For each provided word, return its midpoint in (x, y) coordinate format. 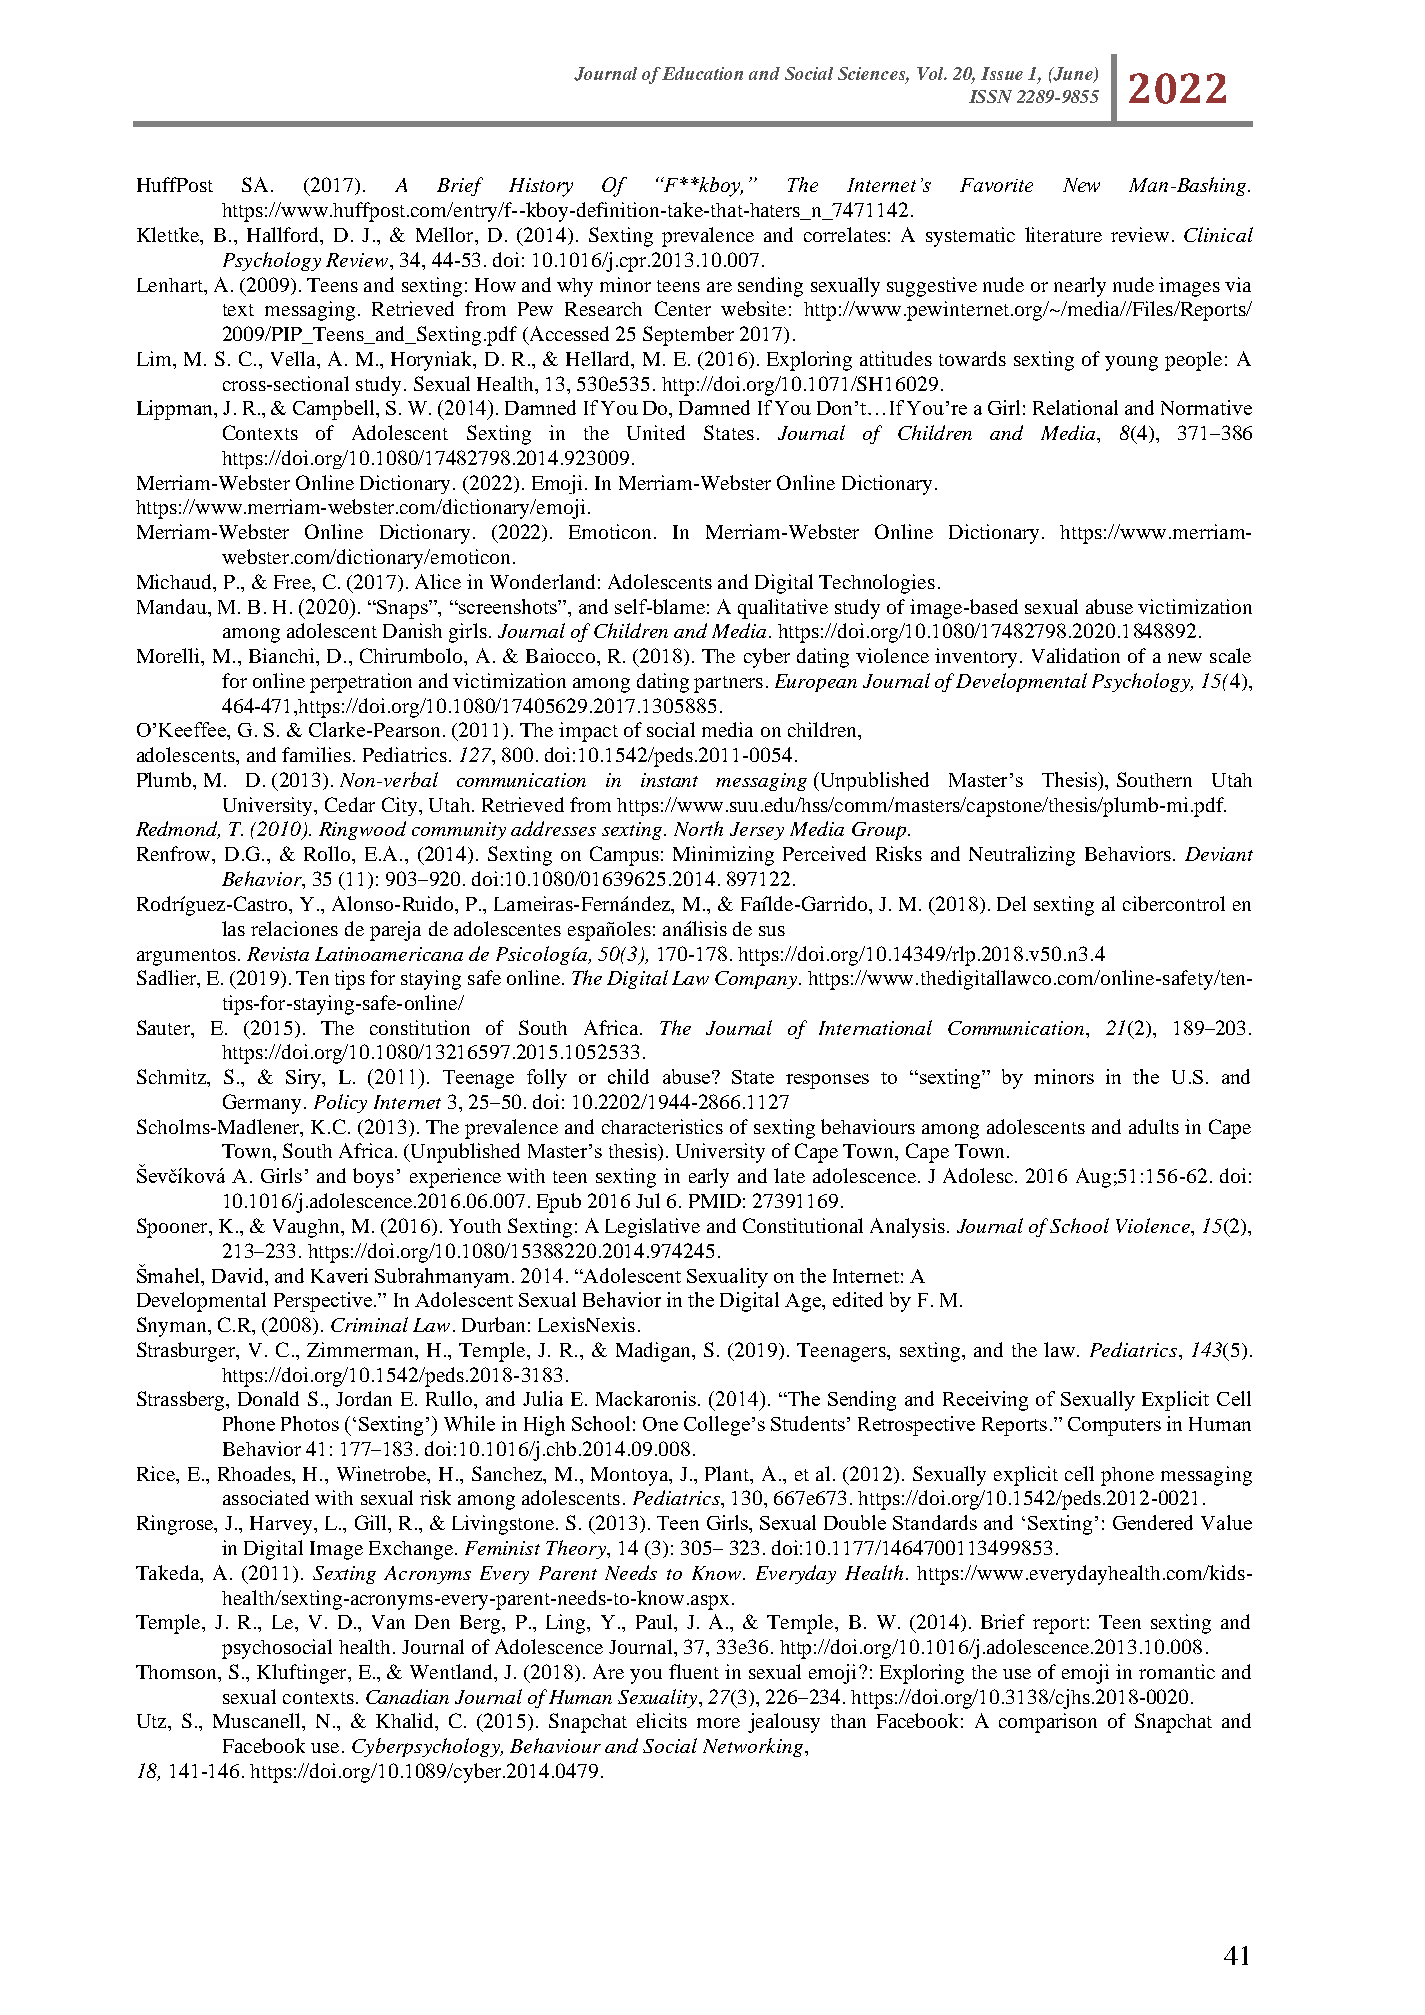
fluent (694, 1671)
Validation (1076, 655)
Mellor (446, 234)
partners (728, 684)
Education (702, 73)
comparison (1048, 1723)
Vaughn (307, 1228)
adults (1154, 1126)
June (1073, 75)
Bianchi (283, 655)
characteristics (662, 1126)
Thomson (177, 1672)
